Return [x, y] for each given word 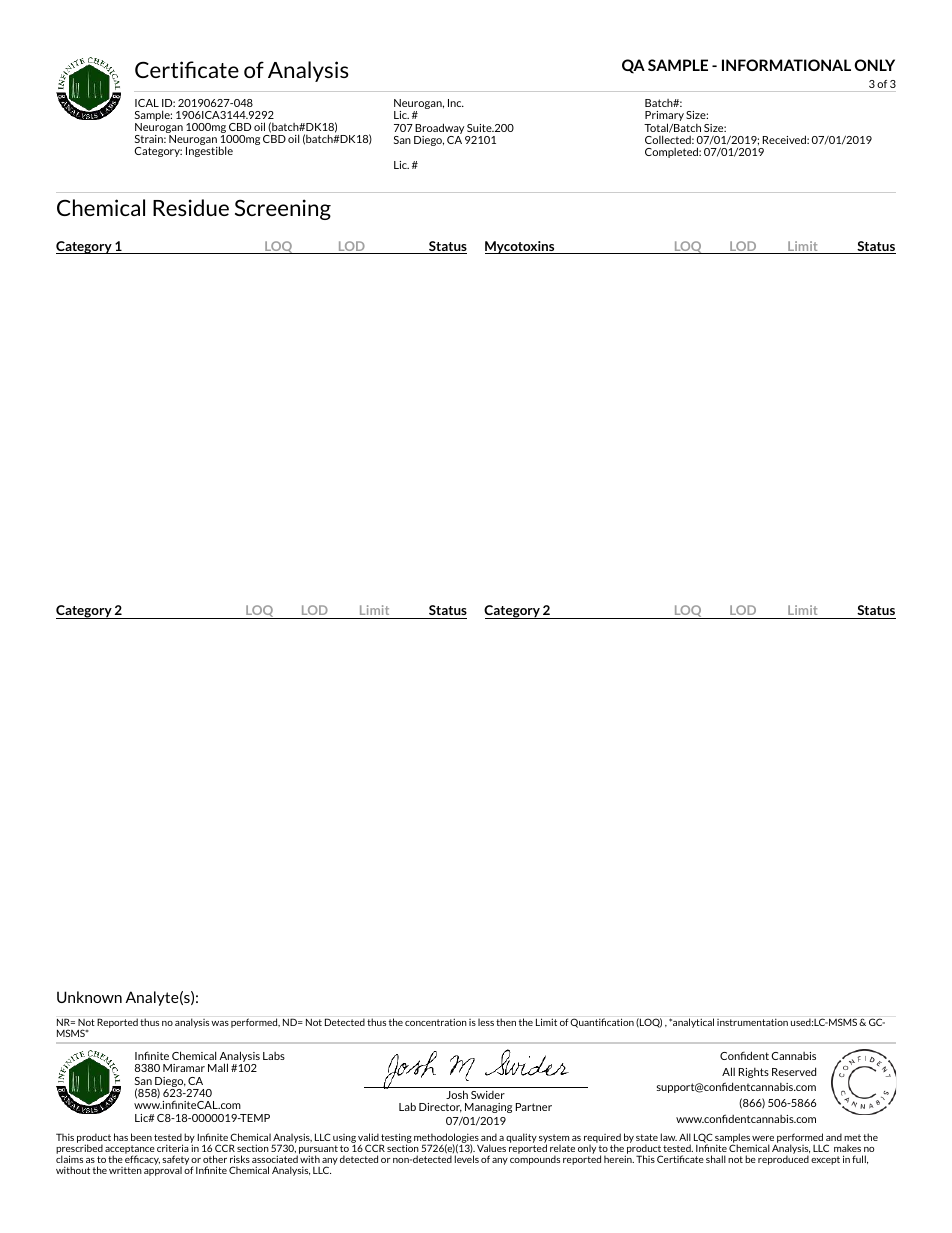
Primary [664, 117]
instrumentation [752, 1022]
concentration [436, 1022]
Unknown [89, 997]
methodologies [446, 1139]
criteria [173, 1148]
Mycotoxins [521, 247]
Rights [754, 1073]
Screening [283, 209]
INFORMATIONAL [786, 65]
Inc [456, 103]
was [220, 1023]
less [486, 1022]
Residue [191, 207]
